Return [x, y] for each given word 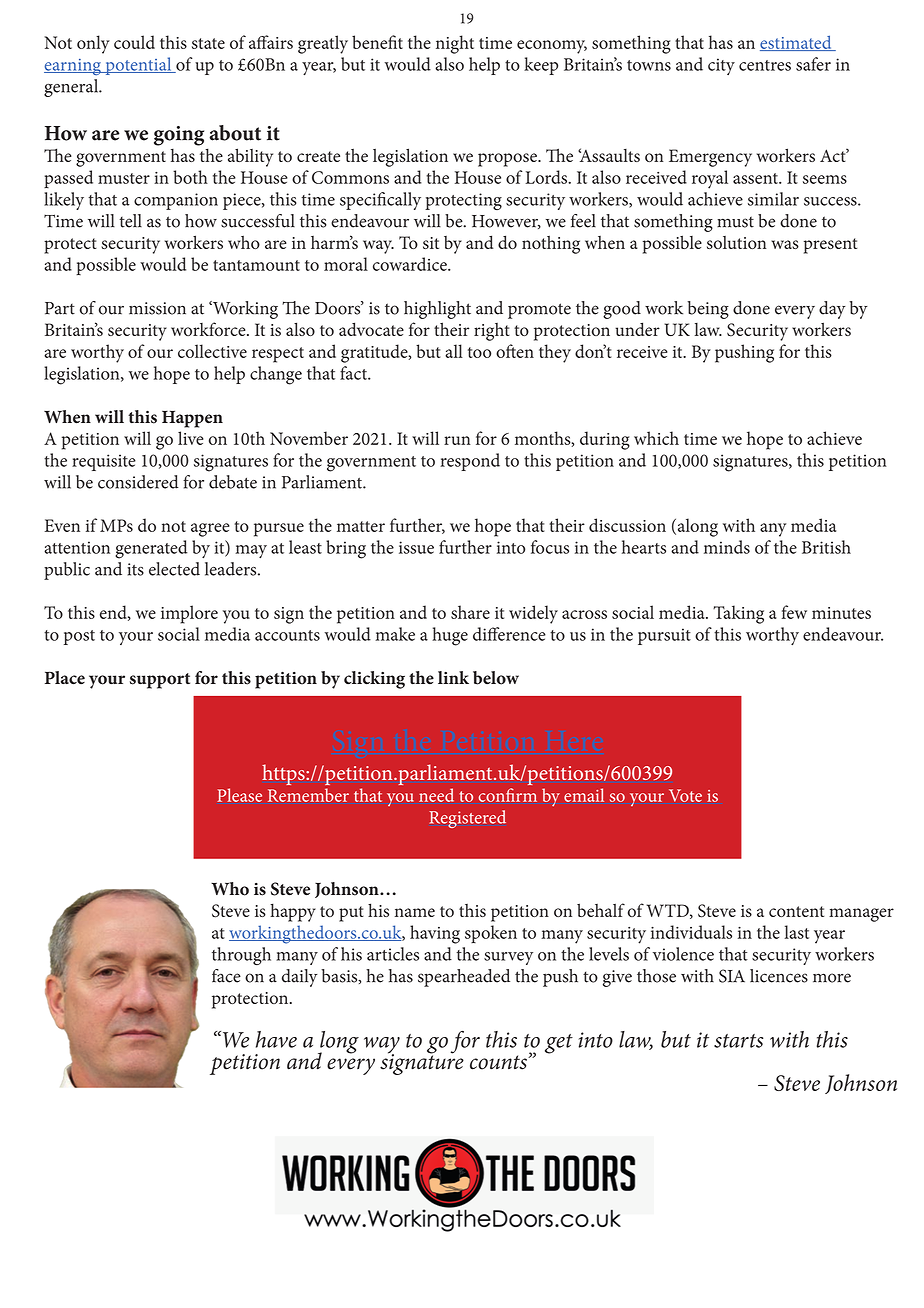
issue [416, 547]
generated [151, 549]
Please [239, 795]
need [436, 795]
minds [727, 547]
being [708, 310]
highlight [437, 310]
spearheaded [464, 978]
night [455, 44]
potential [138, 66]
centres [765, 65]
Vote [685, 795]
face [226, 976]
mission [157, 308]
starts [738, 1041]
